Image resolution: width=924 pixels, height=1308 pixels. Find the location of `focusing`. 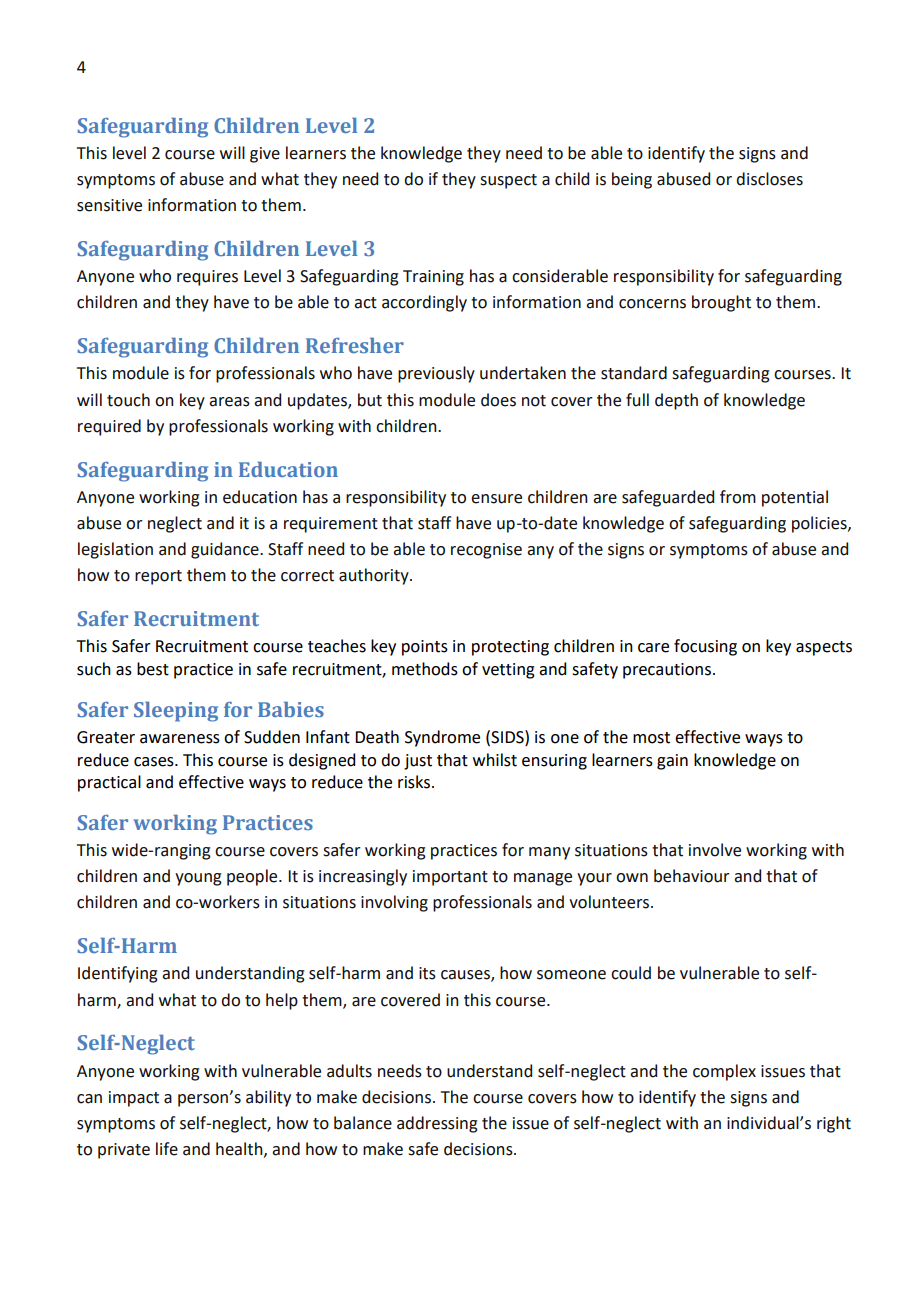

focusing is located at coordinates (705, 647).
